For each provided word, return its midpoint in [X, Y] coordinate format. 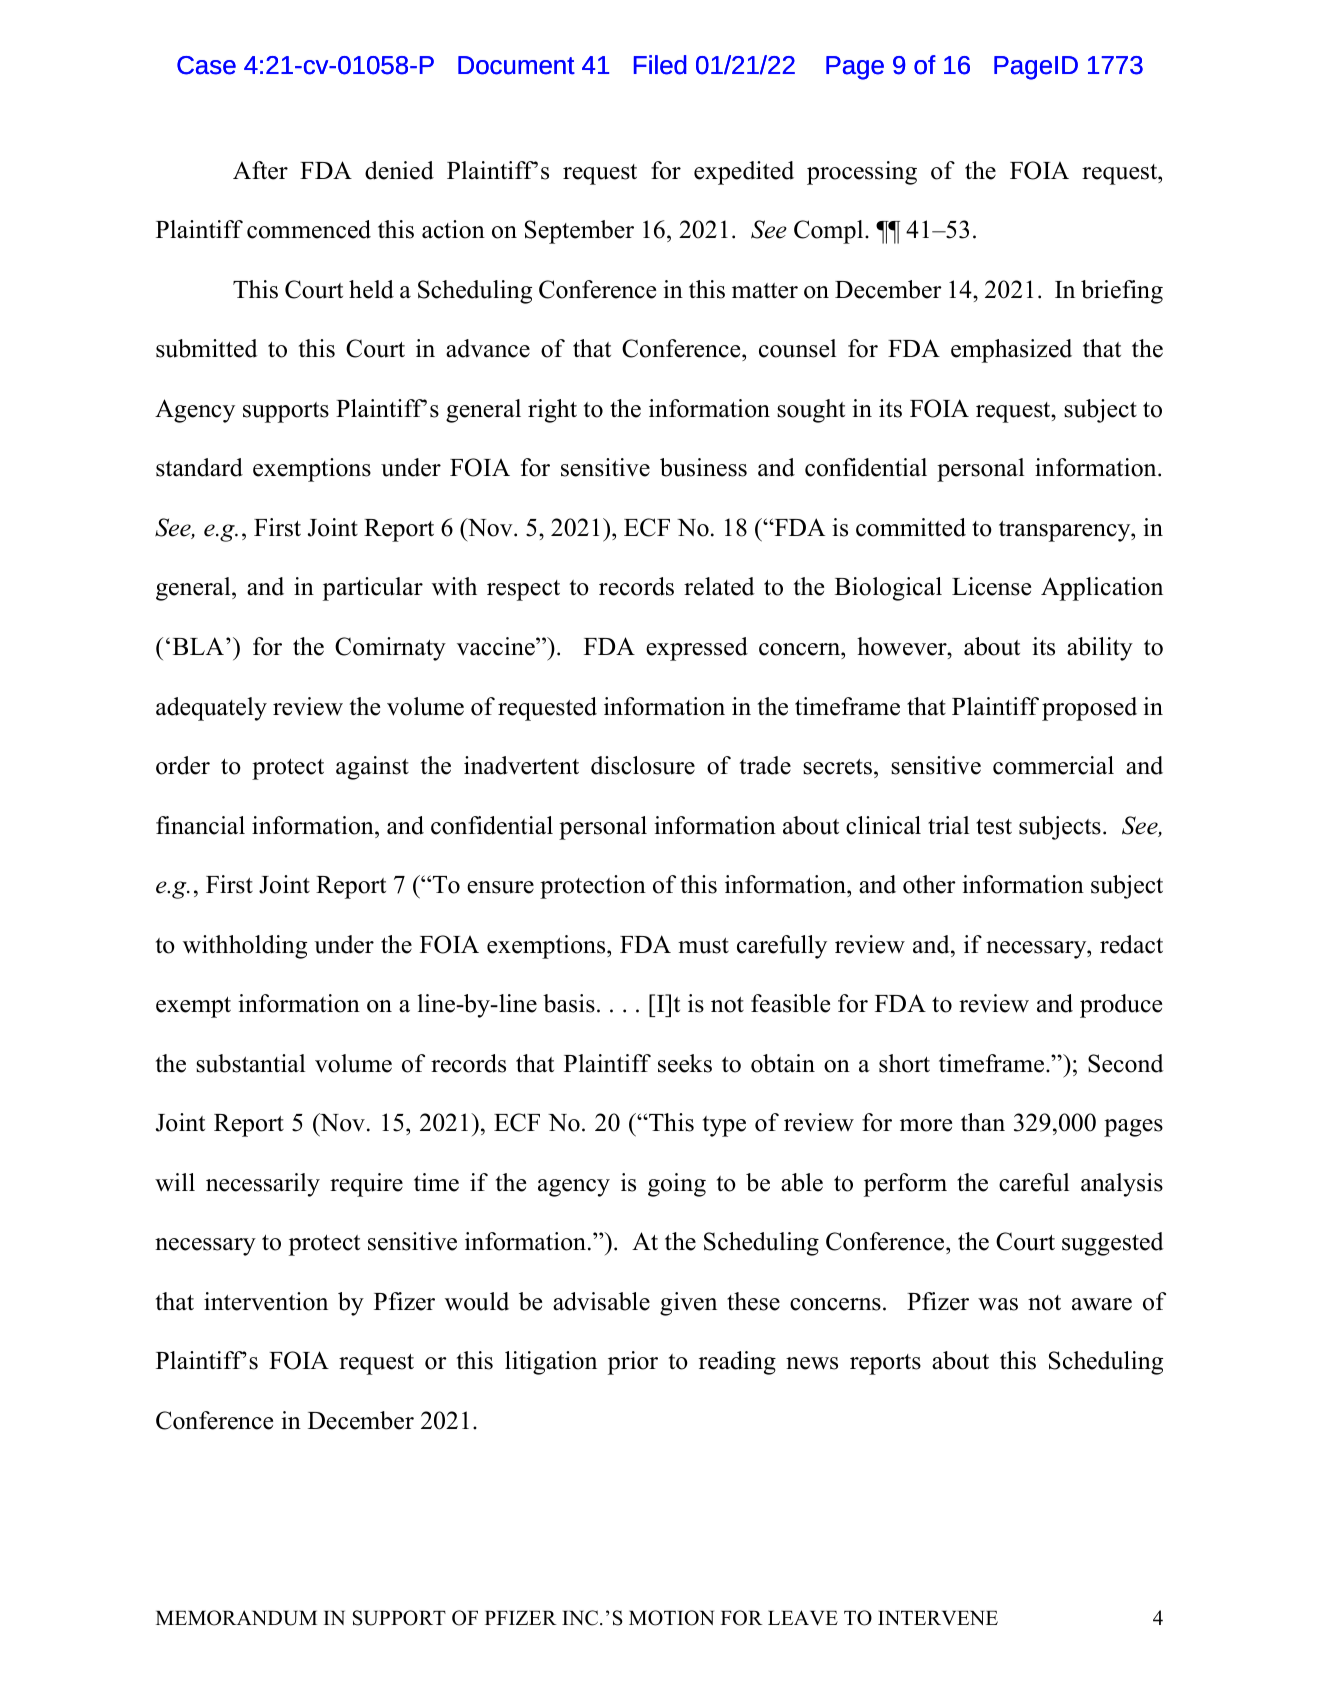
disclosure [643, 765]
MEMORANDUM [236, 1618]
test [994, 827]
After [260, 170]
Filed [660, 65]
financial [200, 825]
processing [862, 173]
